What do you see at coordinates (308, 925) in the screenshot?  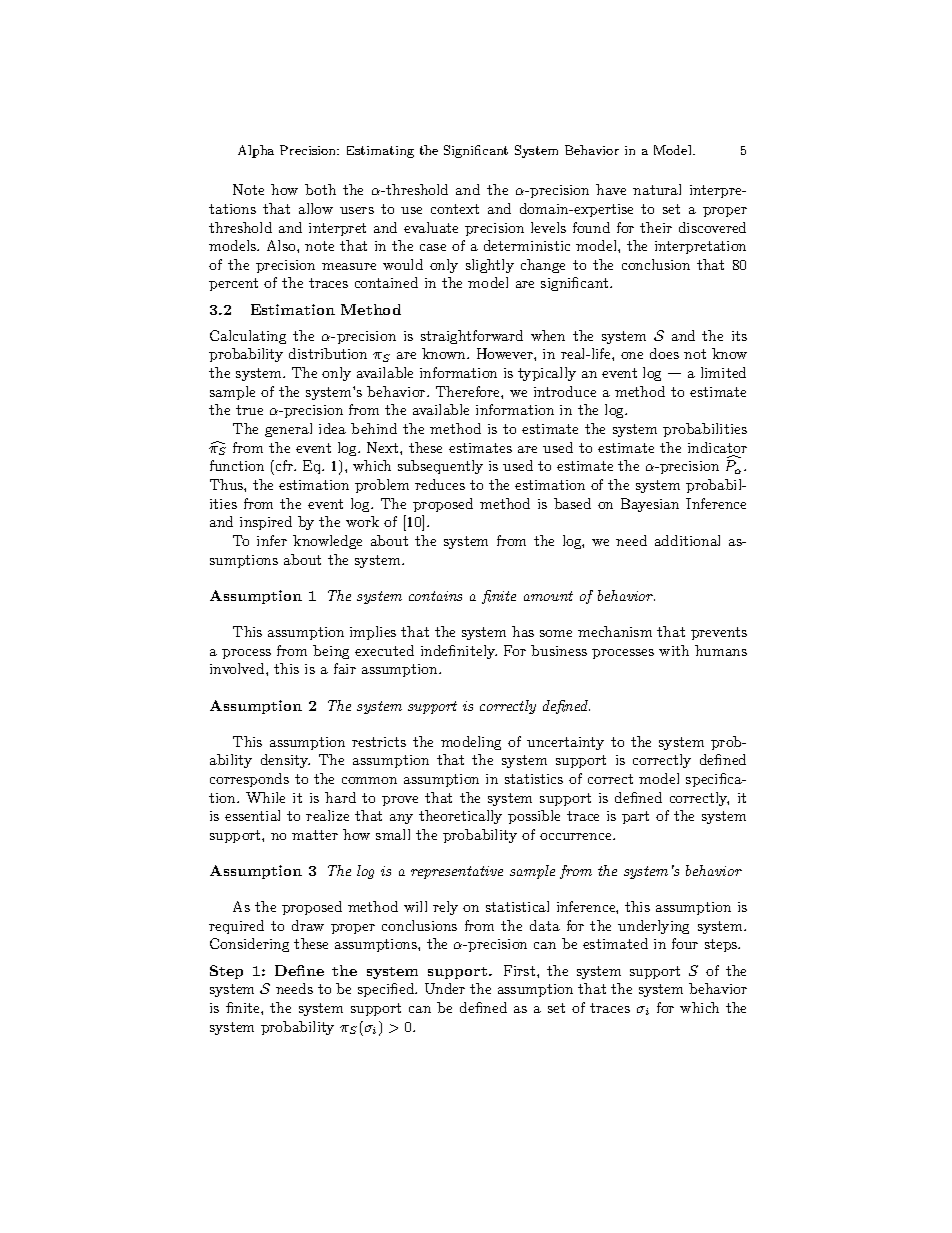 I see `draw` at bounding box center [308, 925].
